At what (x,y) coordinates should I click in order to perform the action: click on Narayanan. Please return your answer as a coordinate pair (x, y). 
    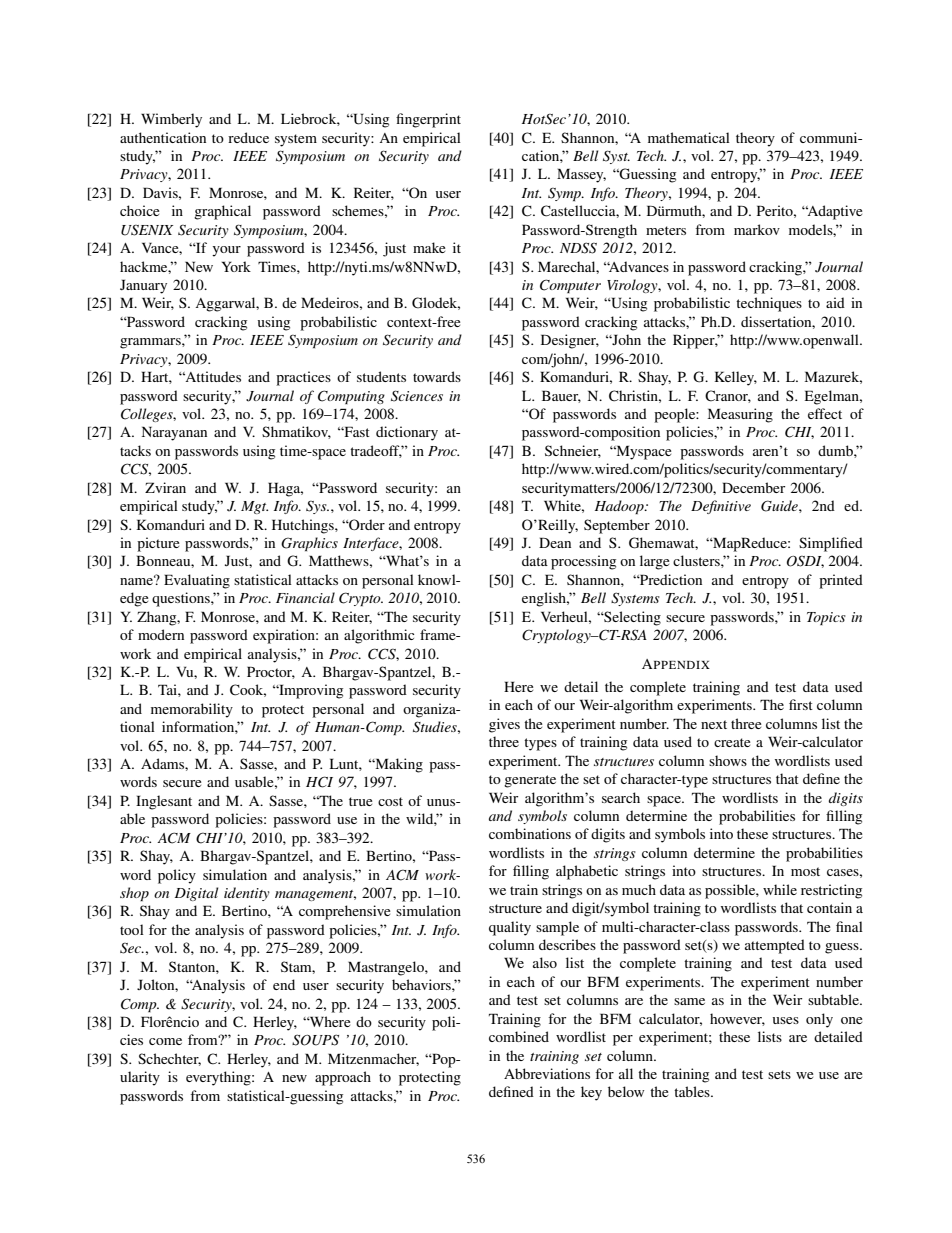
    Looking at the image, I should click on (174, 433).
